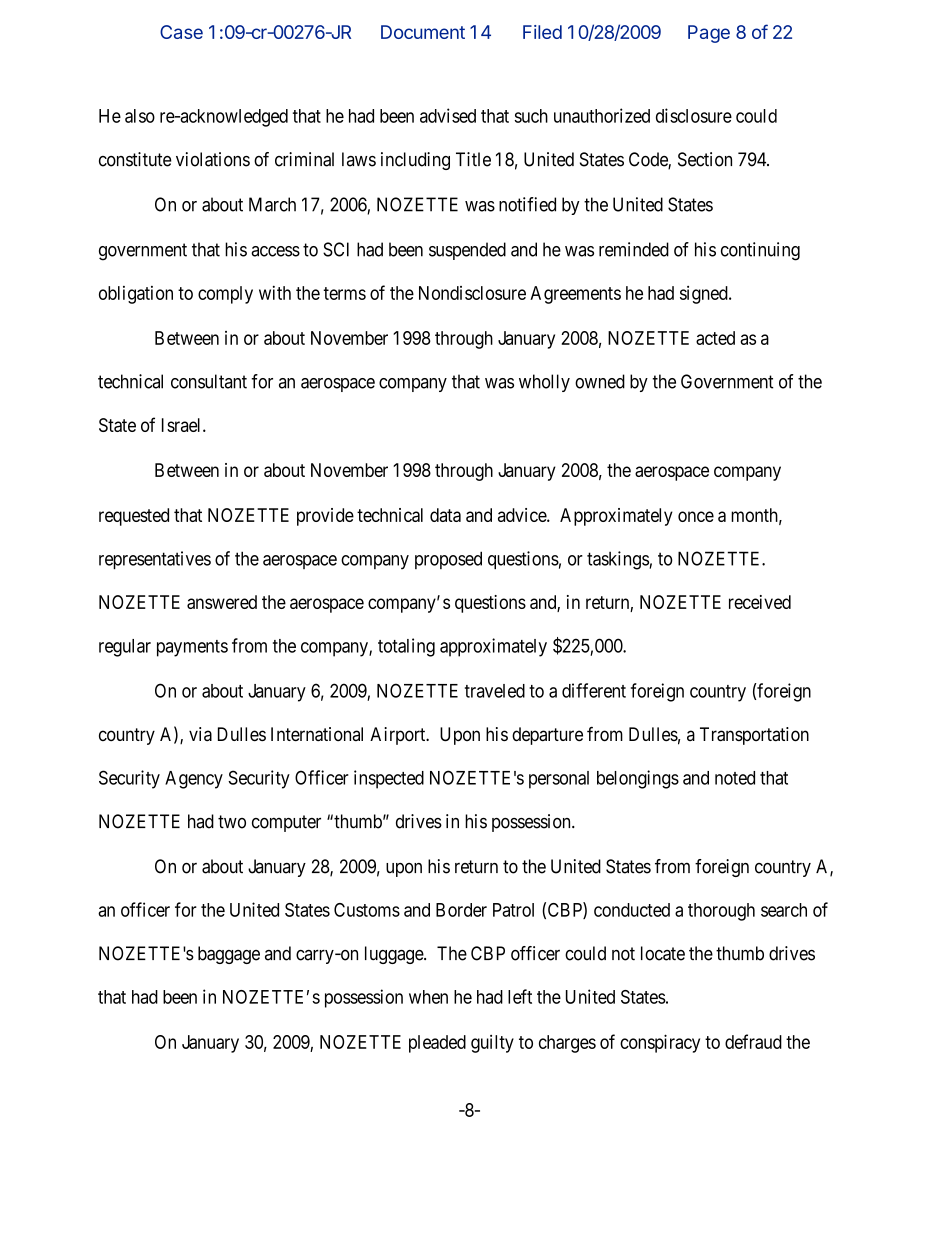 The width and height of the screenshot is (952, 1233). What do you see at coordinates (423, 32) in the screenshot?
I see `Document` at bounding box center [423, 32].
